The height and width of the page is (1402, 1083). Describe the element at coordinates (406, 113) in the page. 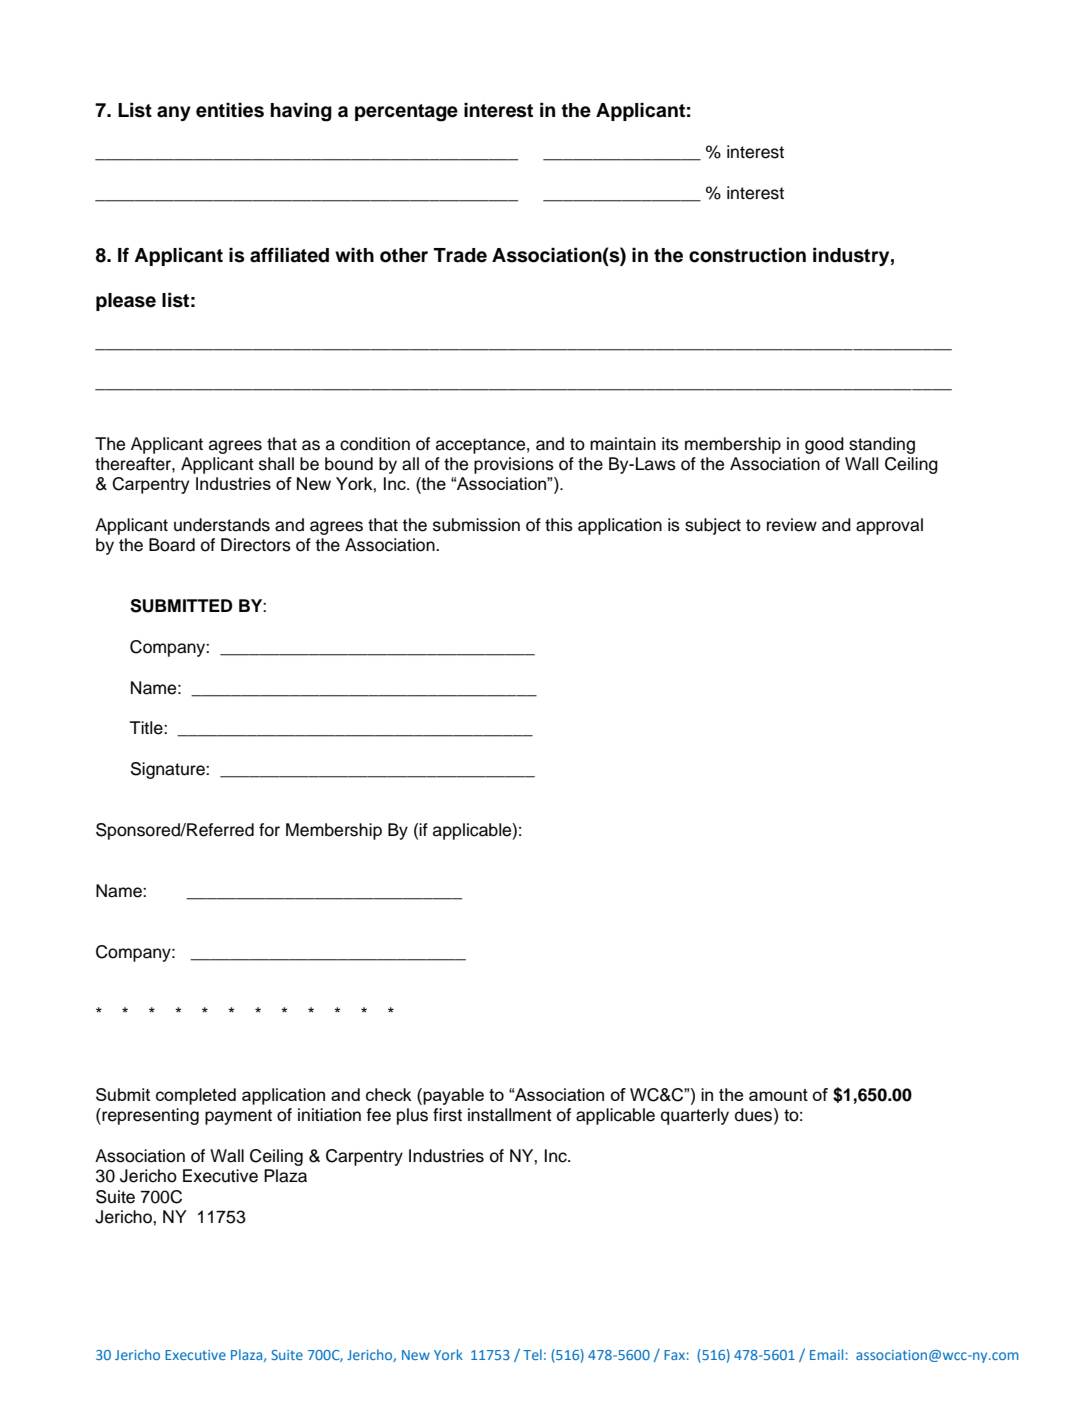

I see `percentage` at that location.
